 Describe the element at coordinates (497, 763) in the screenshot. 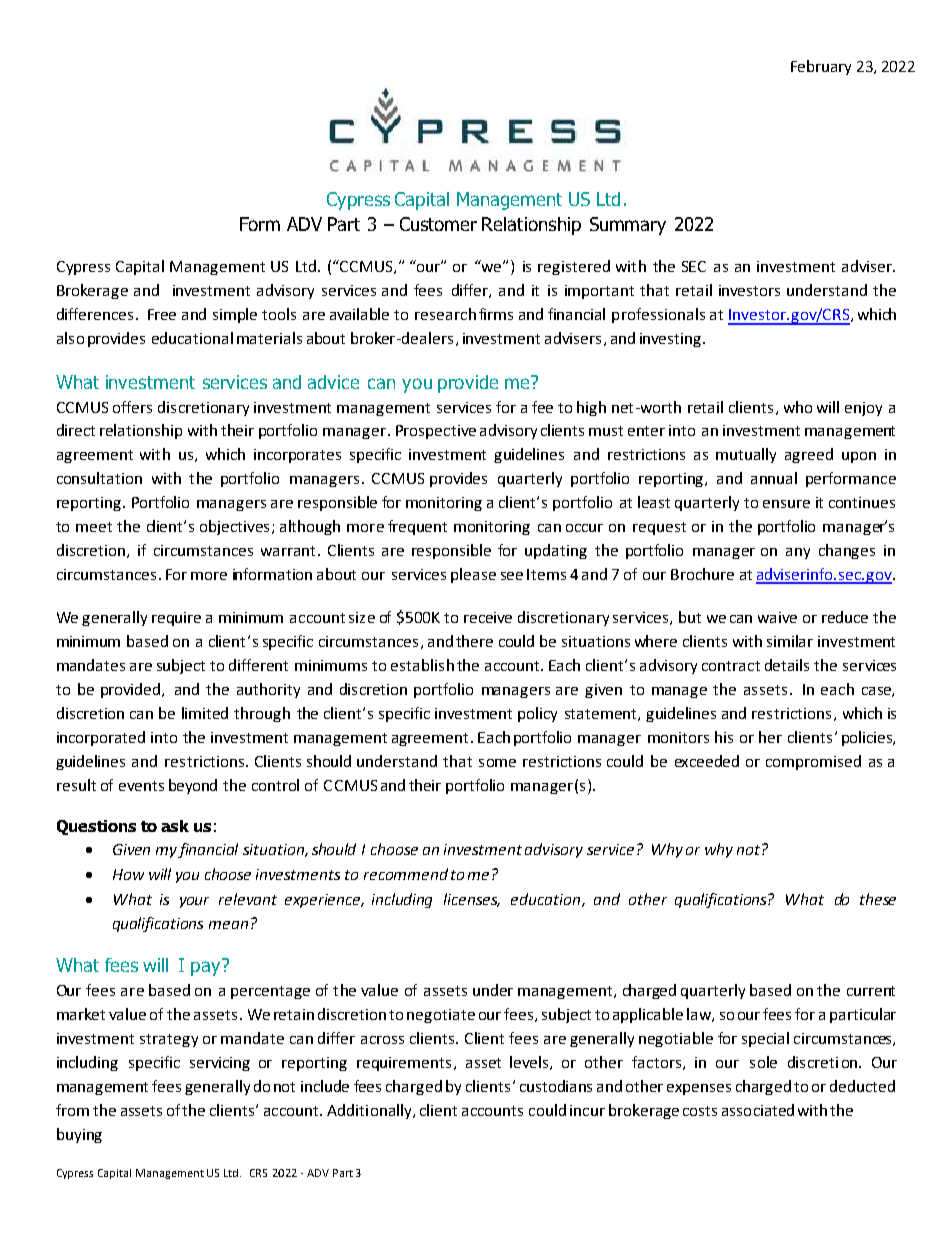

I see `some` at that location.
